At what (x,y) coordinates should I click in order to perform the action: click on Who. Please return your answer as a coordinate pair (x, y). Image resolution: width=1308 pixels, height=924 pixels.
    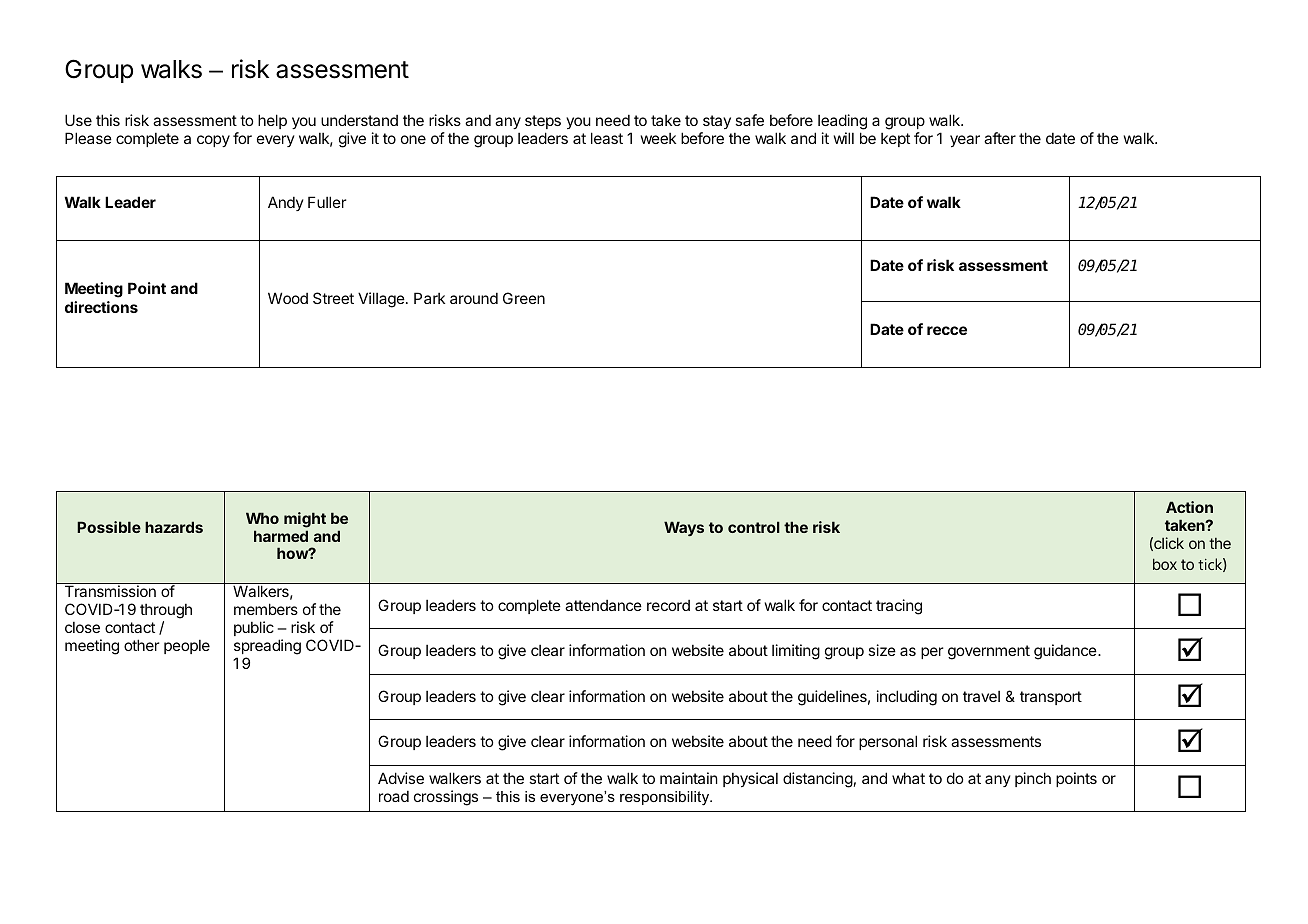
    Looking at the image, I should click on (262, 518).
